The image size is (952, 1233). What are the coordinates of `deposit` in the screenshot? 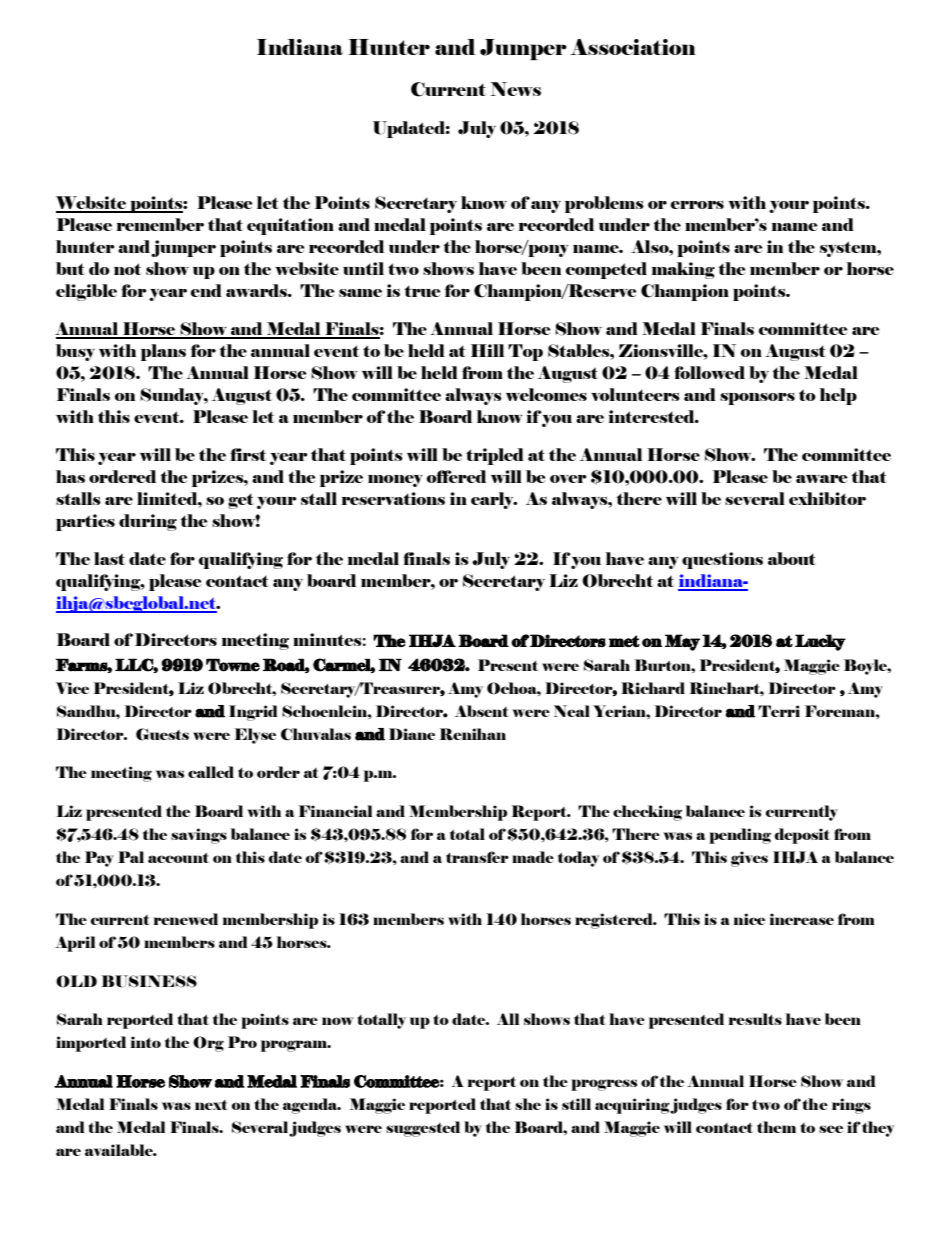 It's located at (802, 836).
